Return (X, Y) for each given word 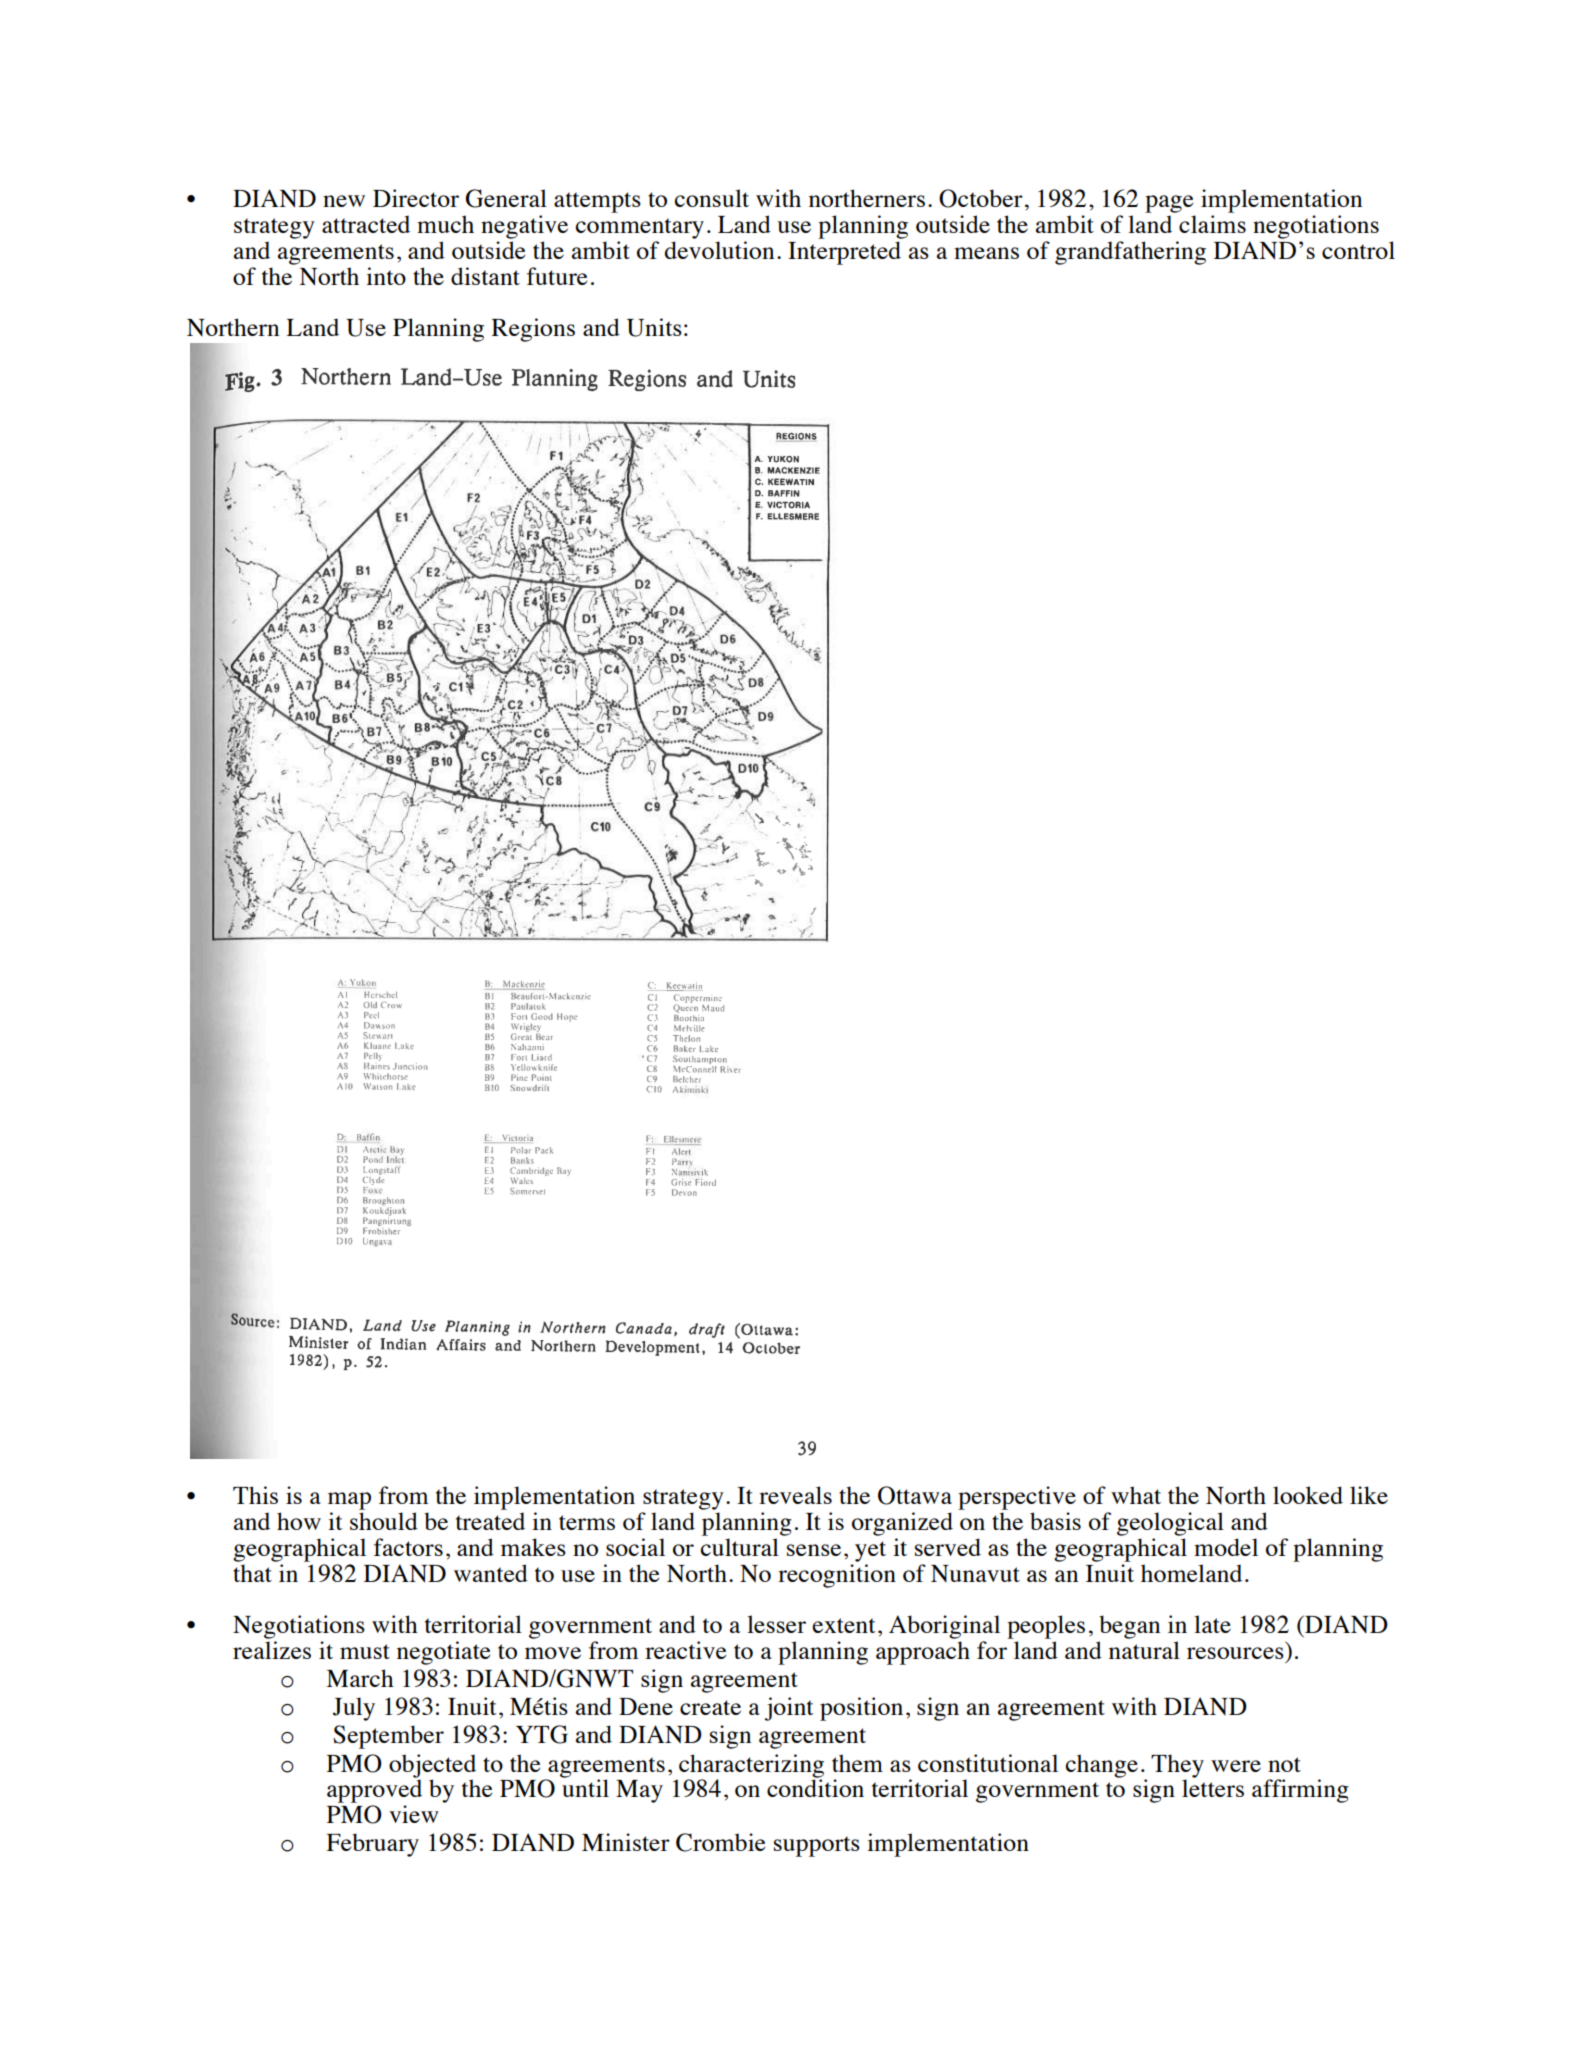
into (386, 276)
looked (1308, 1495)
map (349, 1501)
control (1358, 250)
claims (1212, 224)
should (384, 1521)
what (1136, 1495)
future (557, 276)
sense (814, 1550)
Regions (533, 330)
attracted (366, 224)
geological (1170, 1524)
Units (654, 327)
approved (374, 1790)
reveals (795, 1495)
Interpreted (844, 253)
